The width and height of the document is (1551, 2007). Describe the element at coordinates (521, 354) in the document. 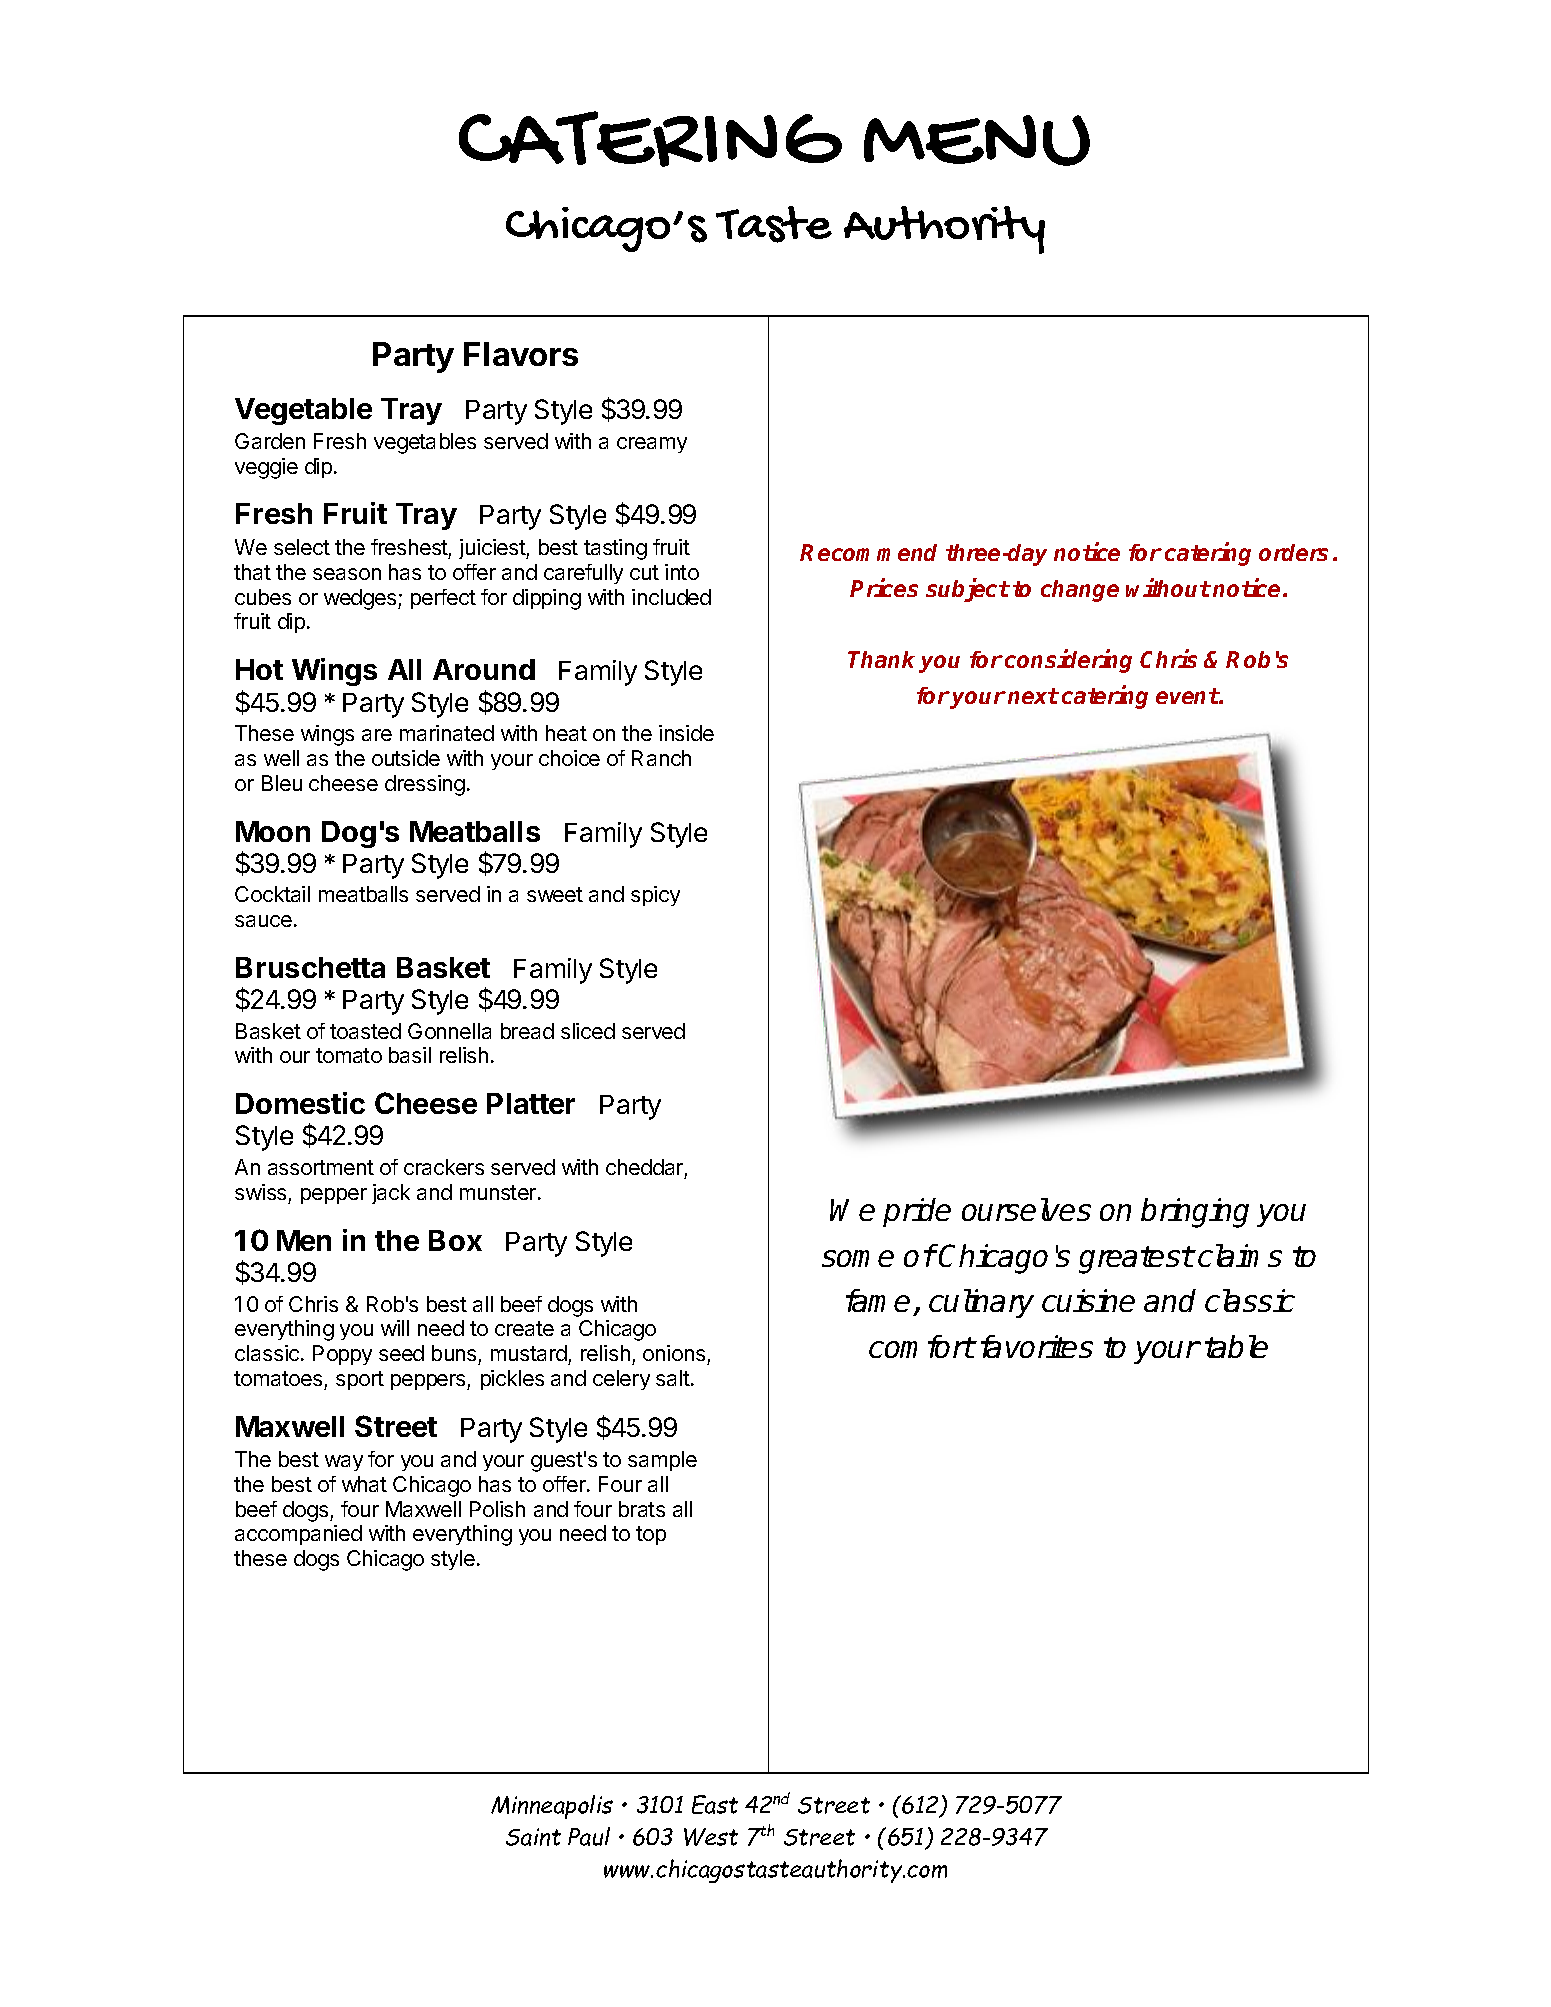

I see `Flavors` at that location.
